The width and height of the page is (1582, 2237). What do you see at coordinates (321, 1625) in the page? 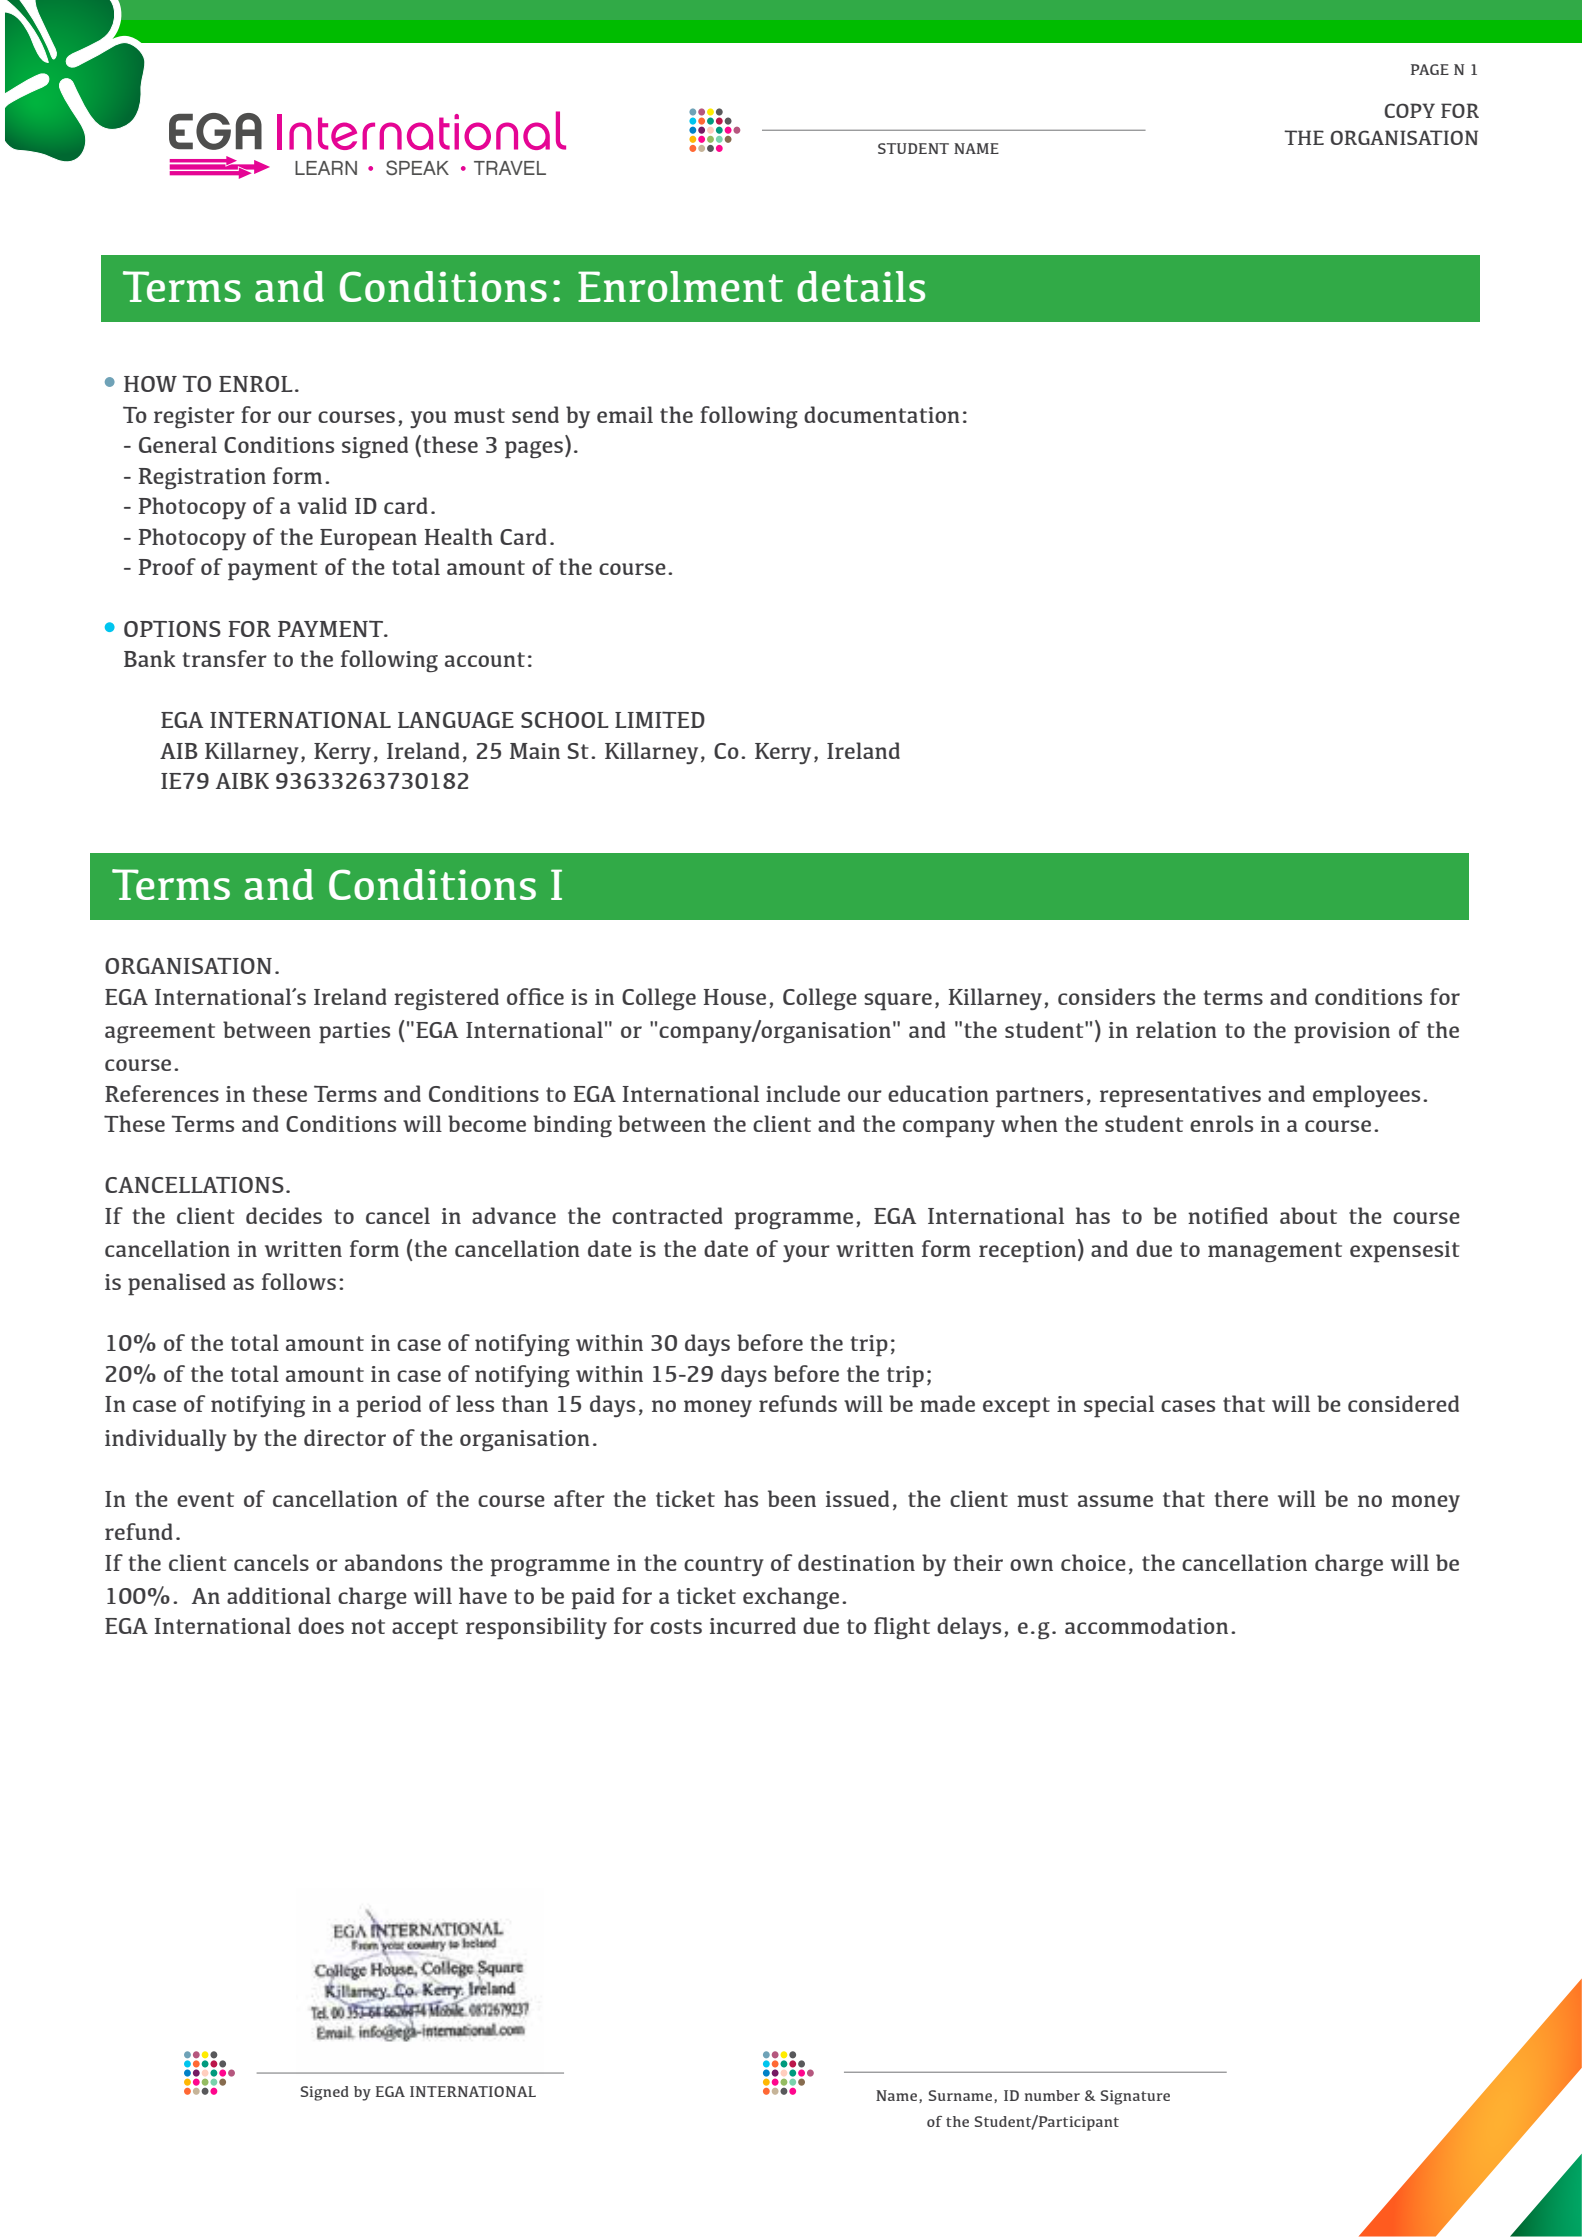
I see `does` at bounding box center [321, 1625].
